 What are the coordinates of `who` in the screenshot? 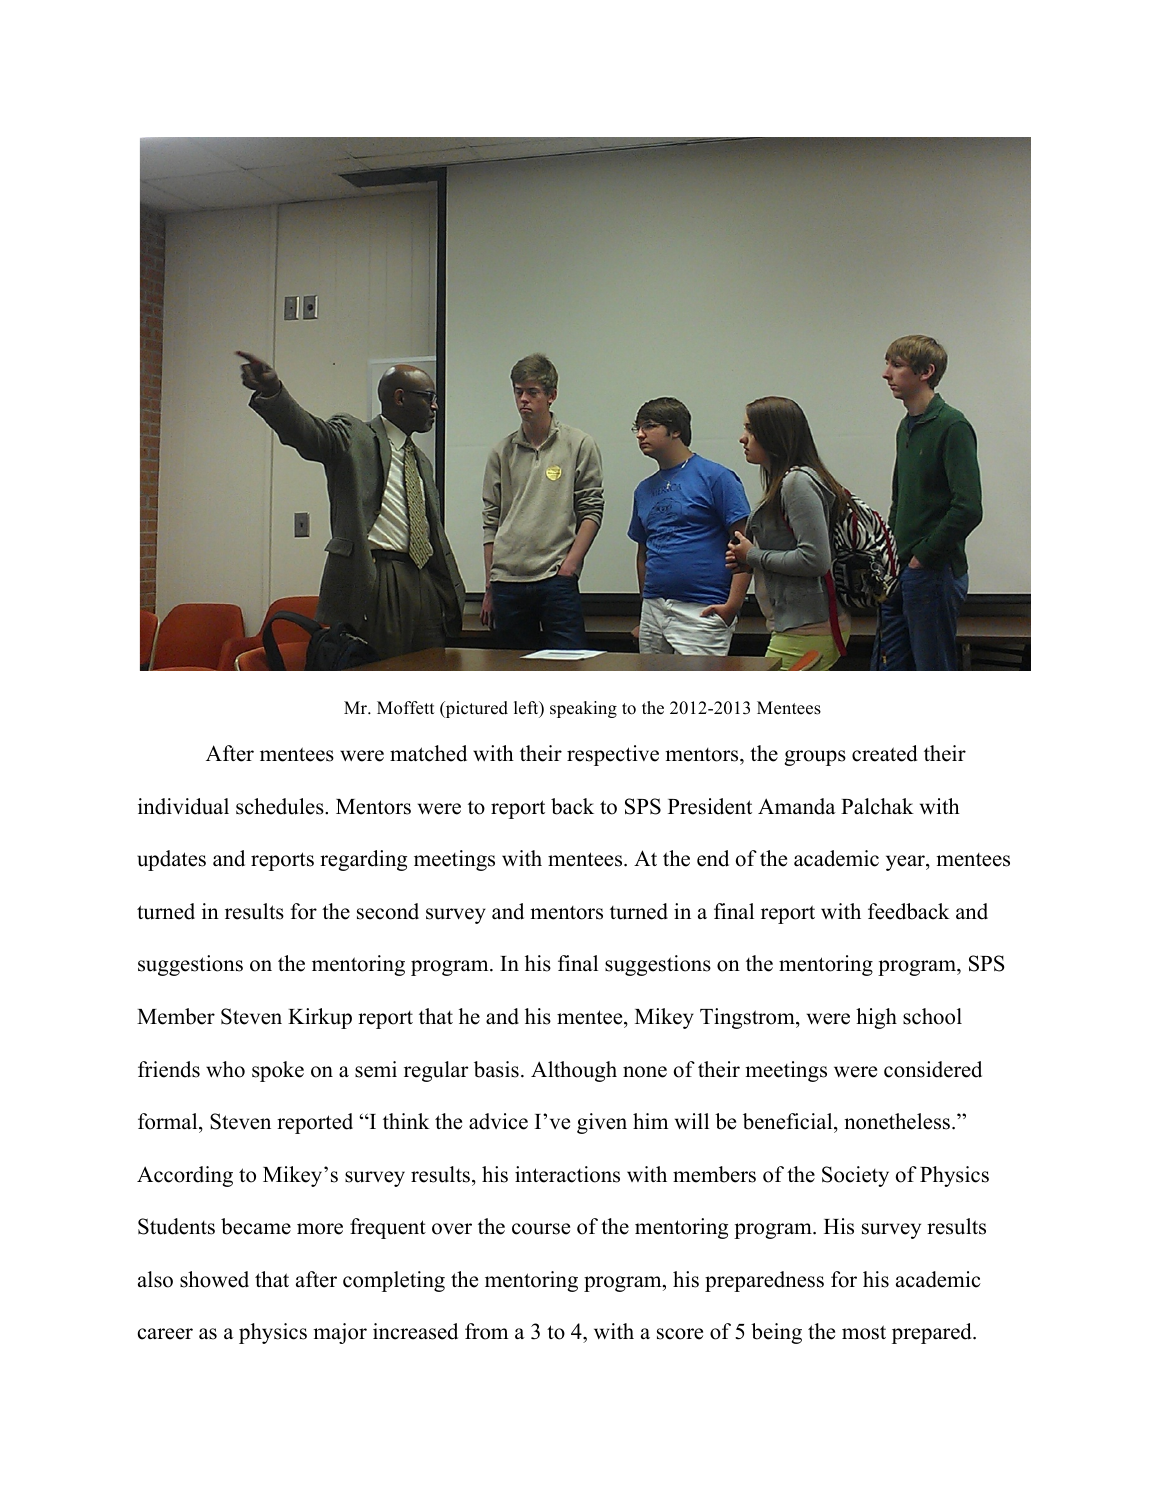 It's located at (225, 1069).
